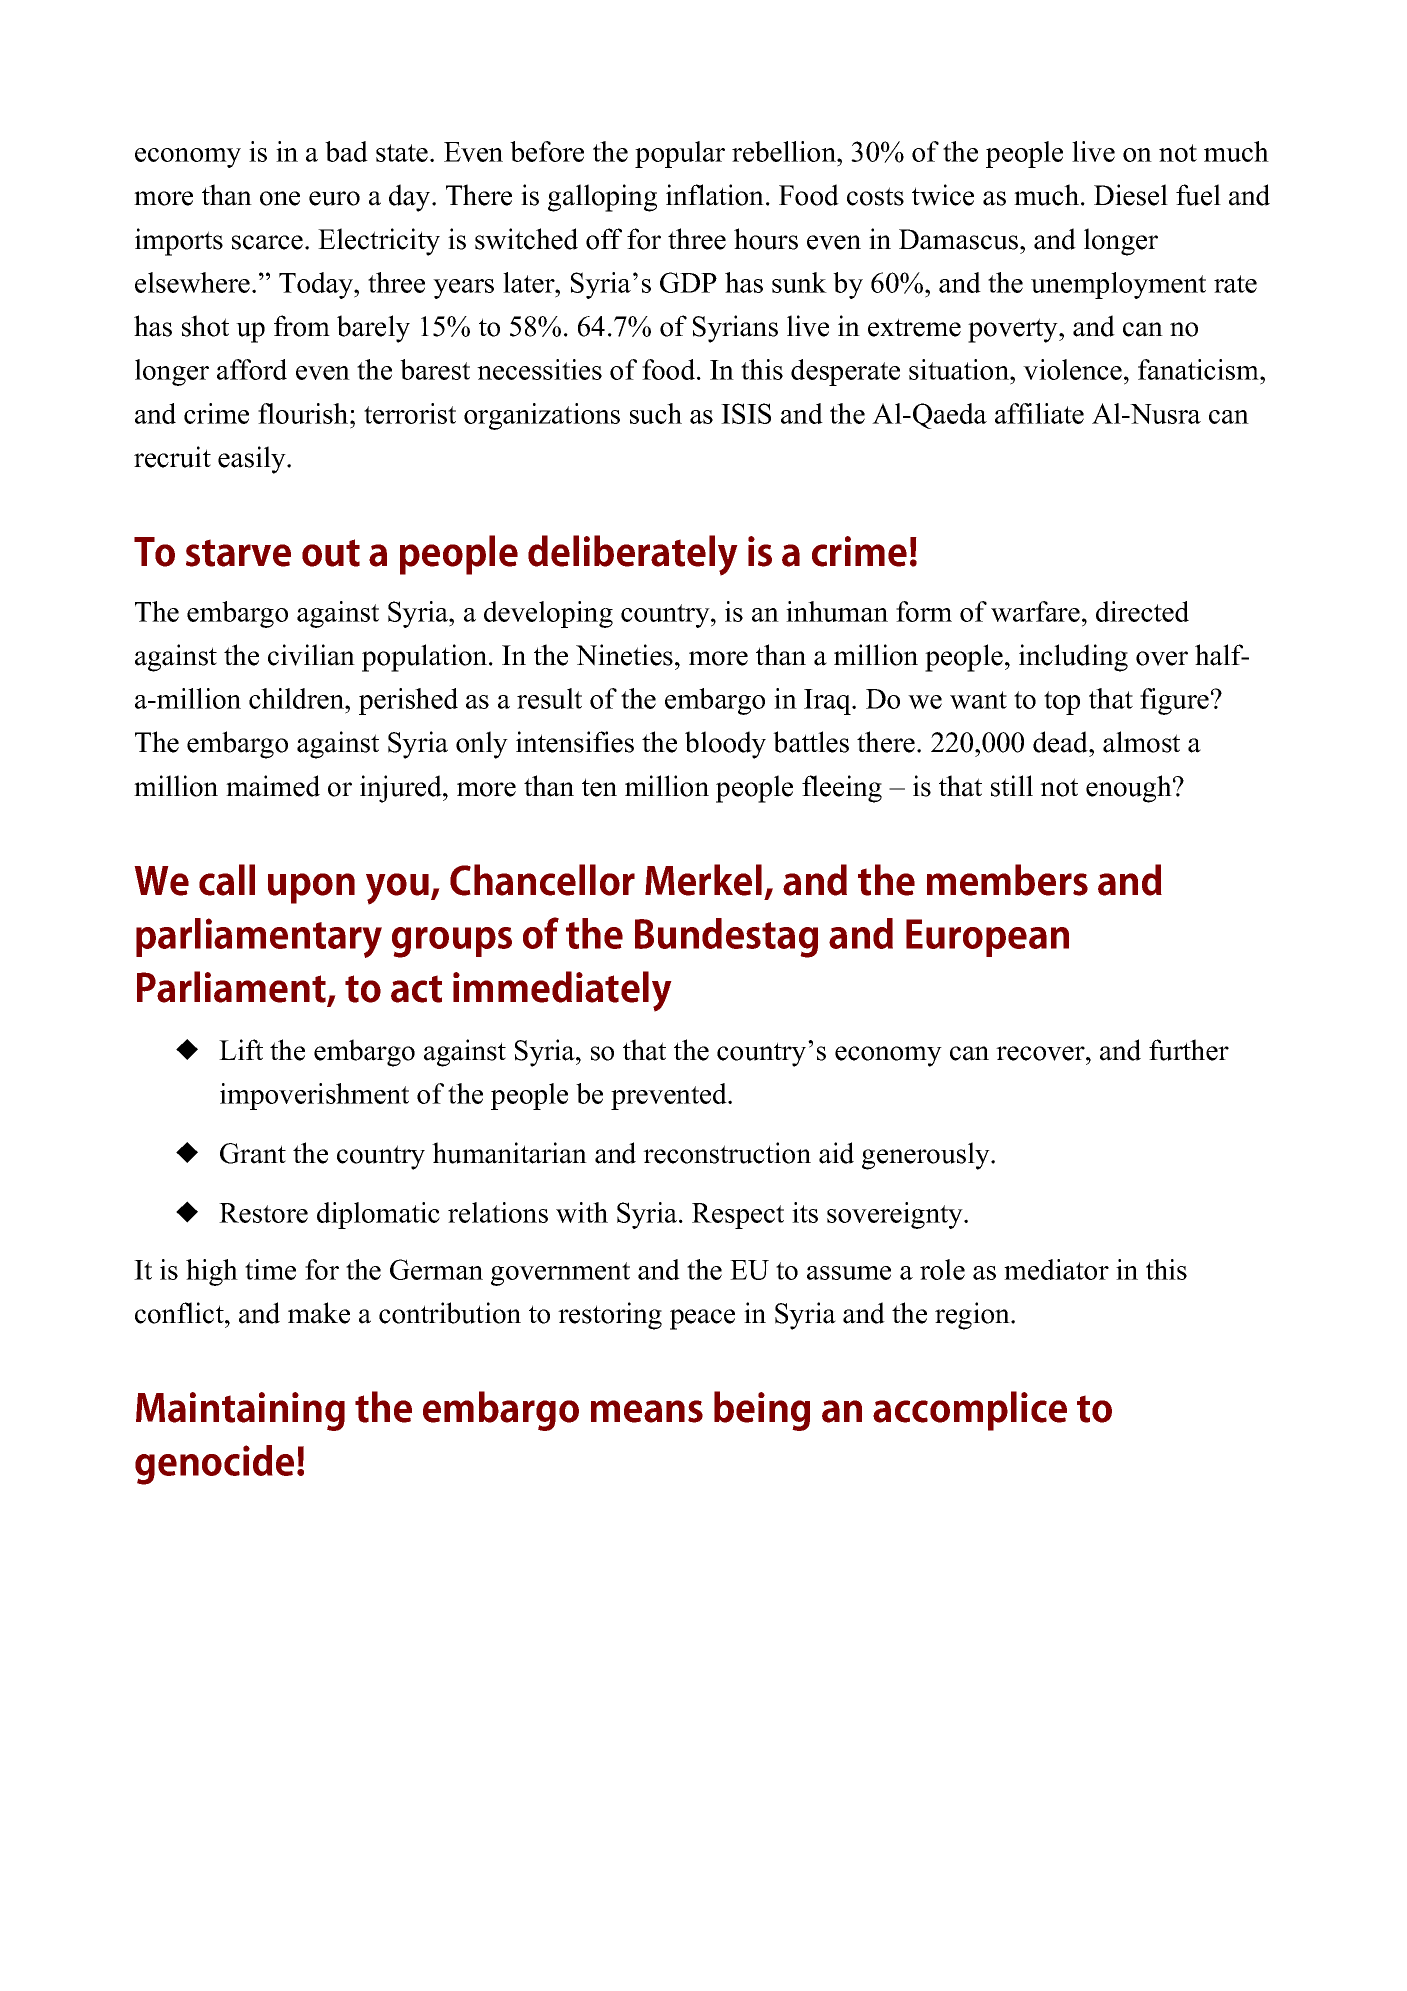 This image has height=1991, width=1407. What do you see at coordinates (1131, 195) in the image?
I see `Diesel` at bounding box center [1131, 195].
